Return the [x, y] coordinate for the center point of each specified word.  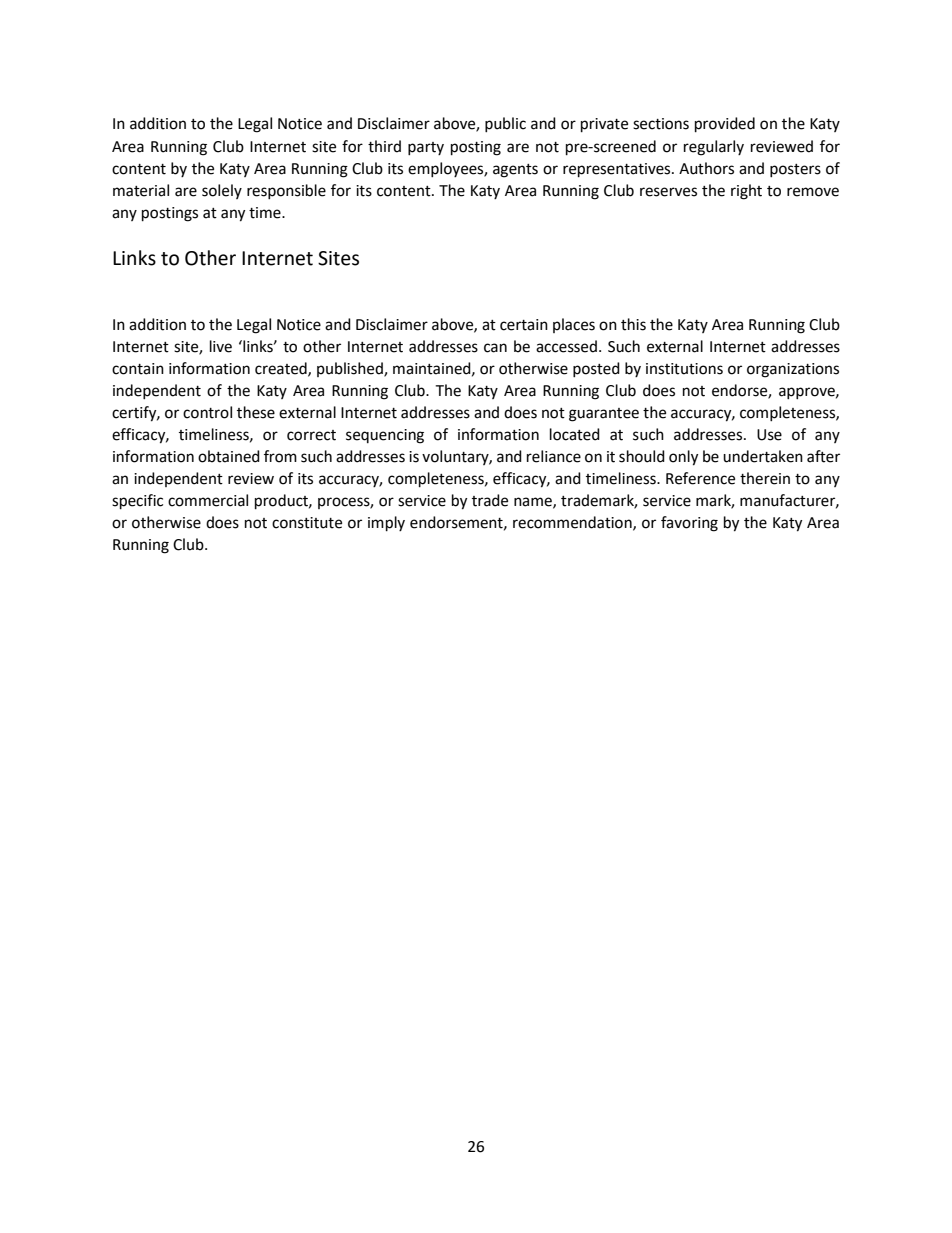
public [505, 124]
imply [386, 524]
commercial [208, 500]
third [384, 146]
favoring [689, 524]
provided [725, 125]
